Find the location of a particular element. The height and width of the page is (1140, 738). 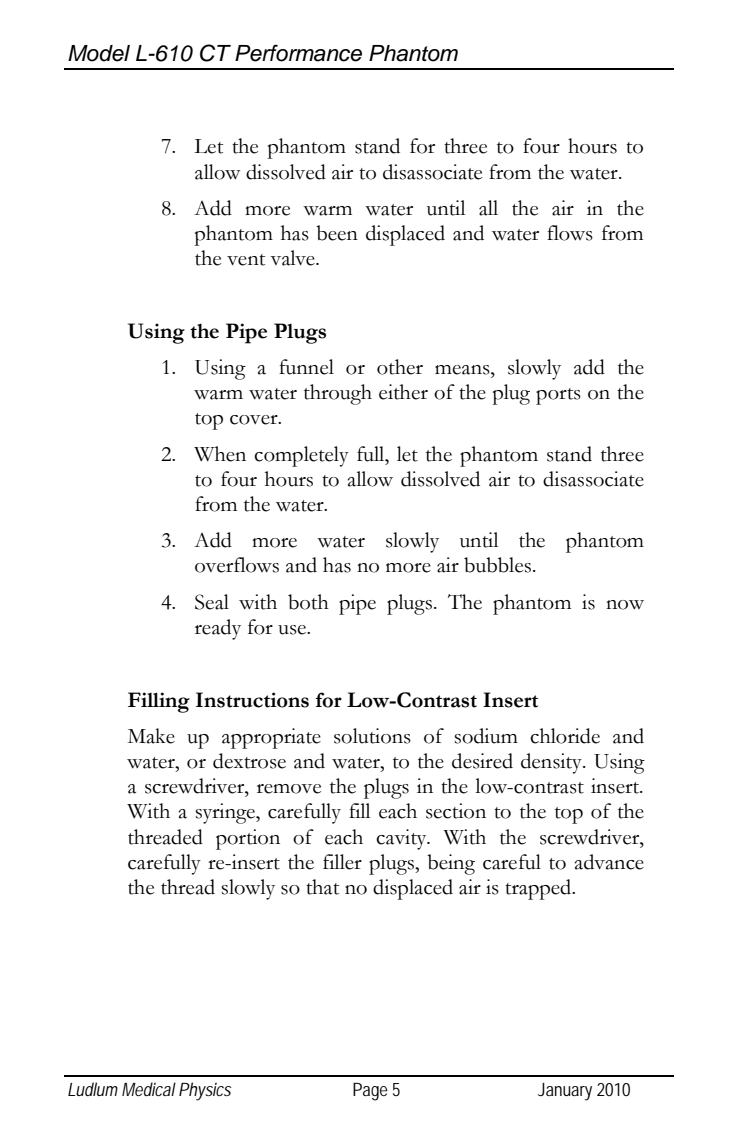

Medical is located at coordinates (149, 1089).
